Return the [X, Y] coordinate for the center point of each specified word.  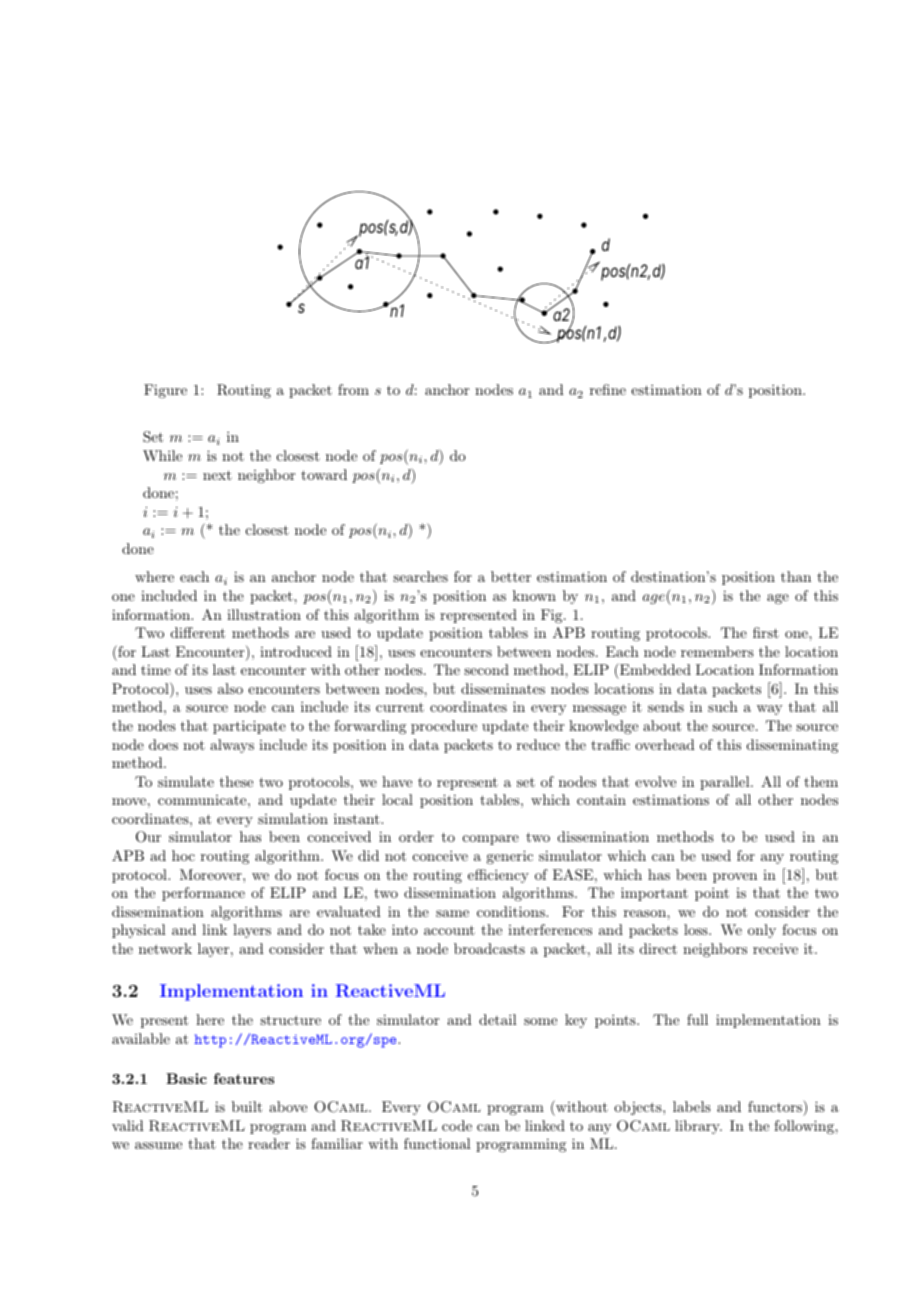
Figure [165, 391]
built [247, 1106]
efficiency [498, 876]
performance [203, 894]
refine [608, 389]
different [198, 632]
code [457, 1125]
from [353, 389]
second [486, 669]
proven [735, 878]
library [698, 1127]
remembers [717, 651]
